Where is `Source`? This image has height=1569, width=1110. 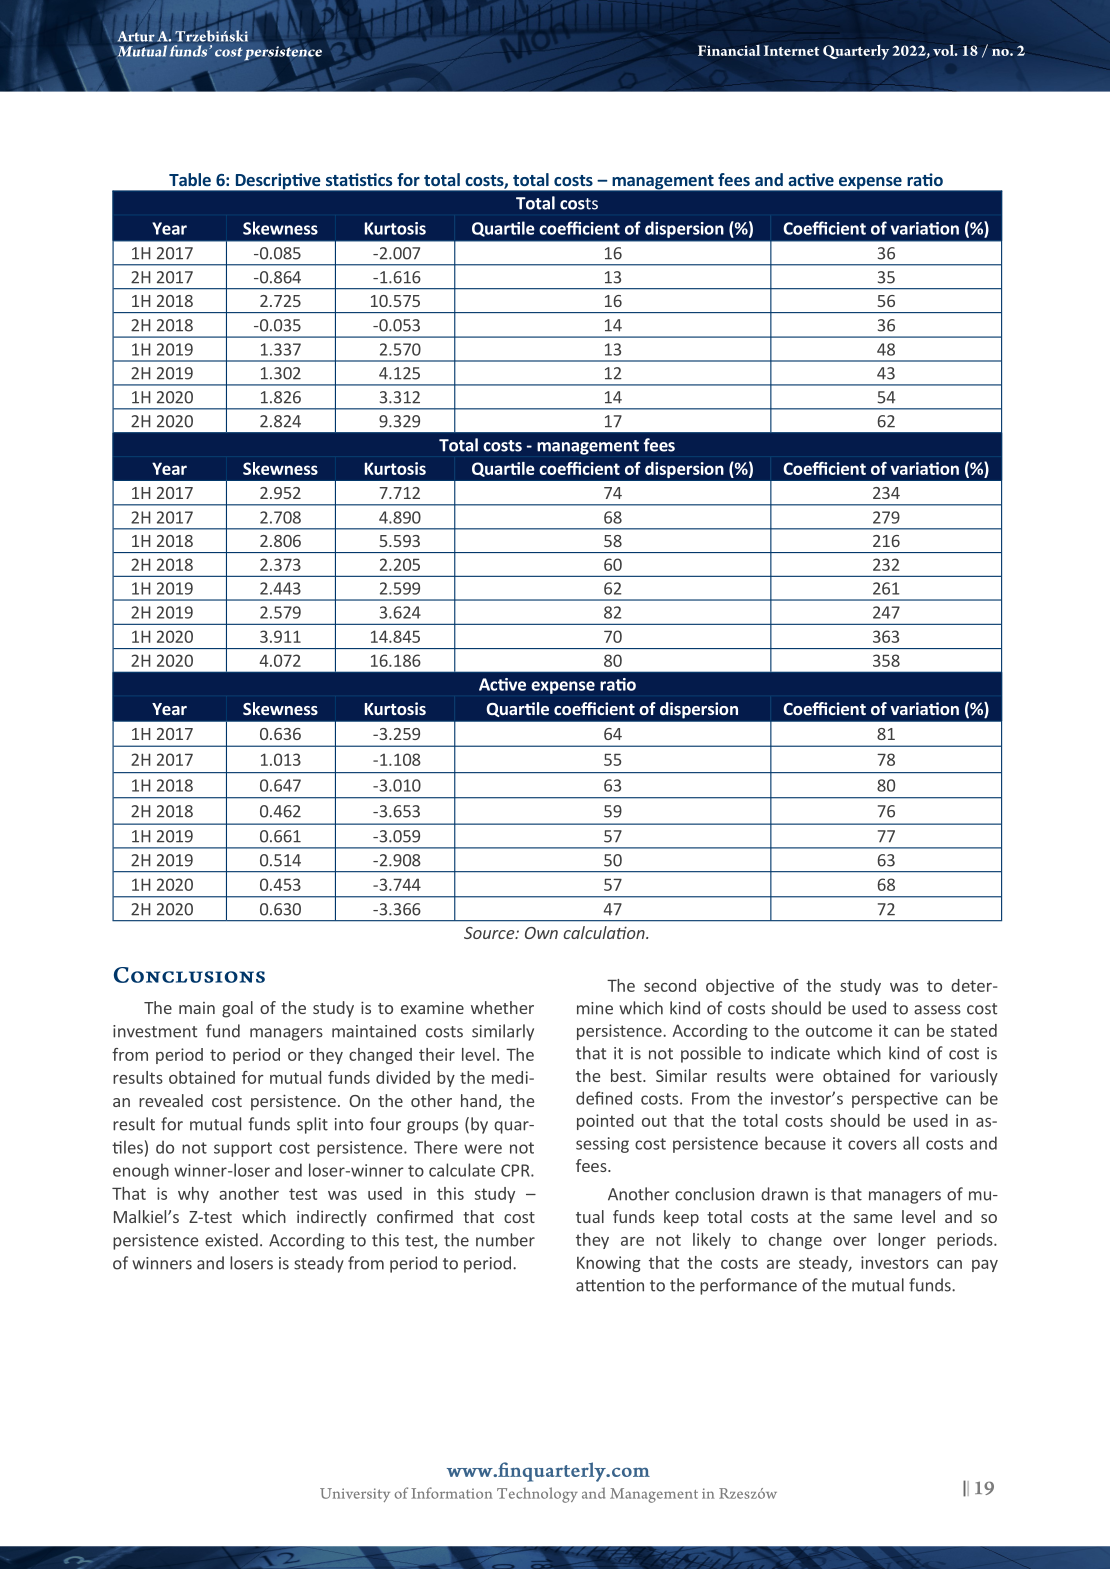 Source is located at coordinates (490, 933).
